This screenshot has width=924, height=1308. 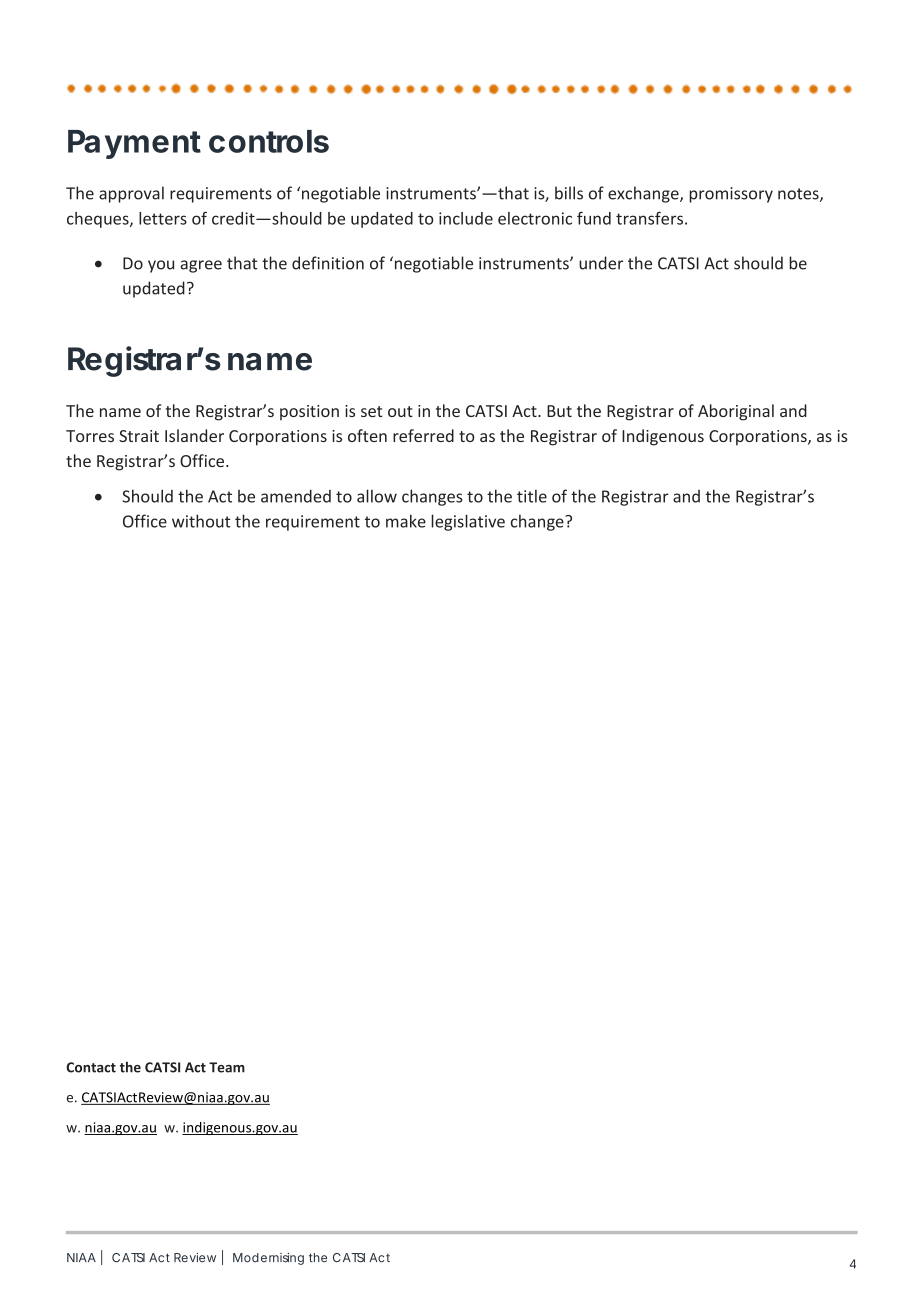 I want to click on Aboriginal, so click(x=736, y=412).
